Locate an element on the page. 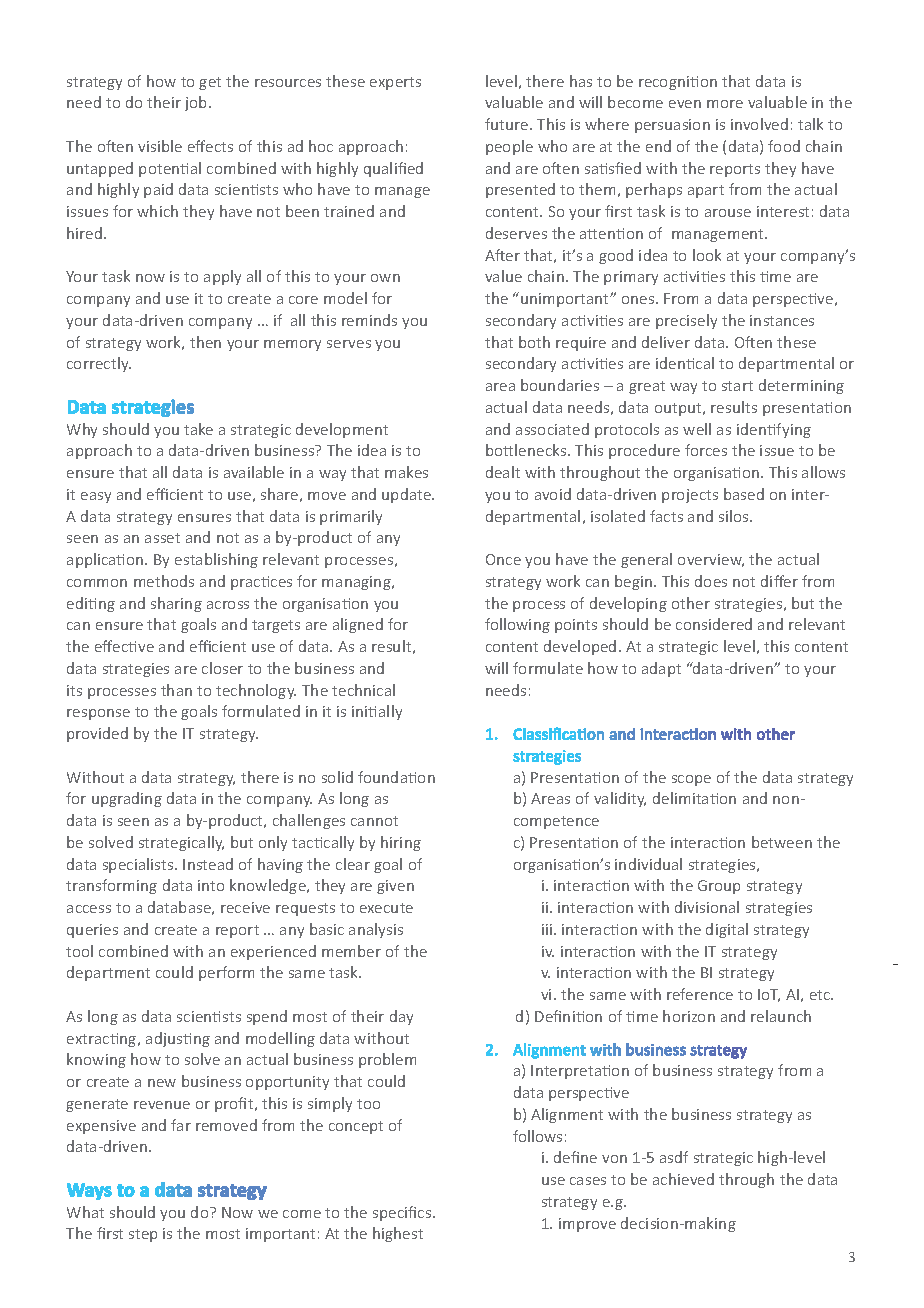 This page has width=924, height=1308. take is located at coordinates (198, 429).
